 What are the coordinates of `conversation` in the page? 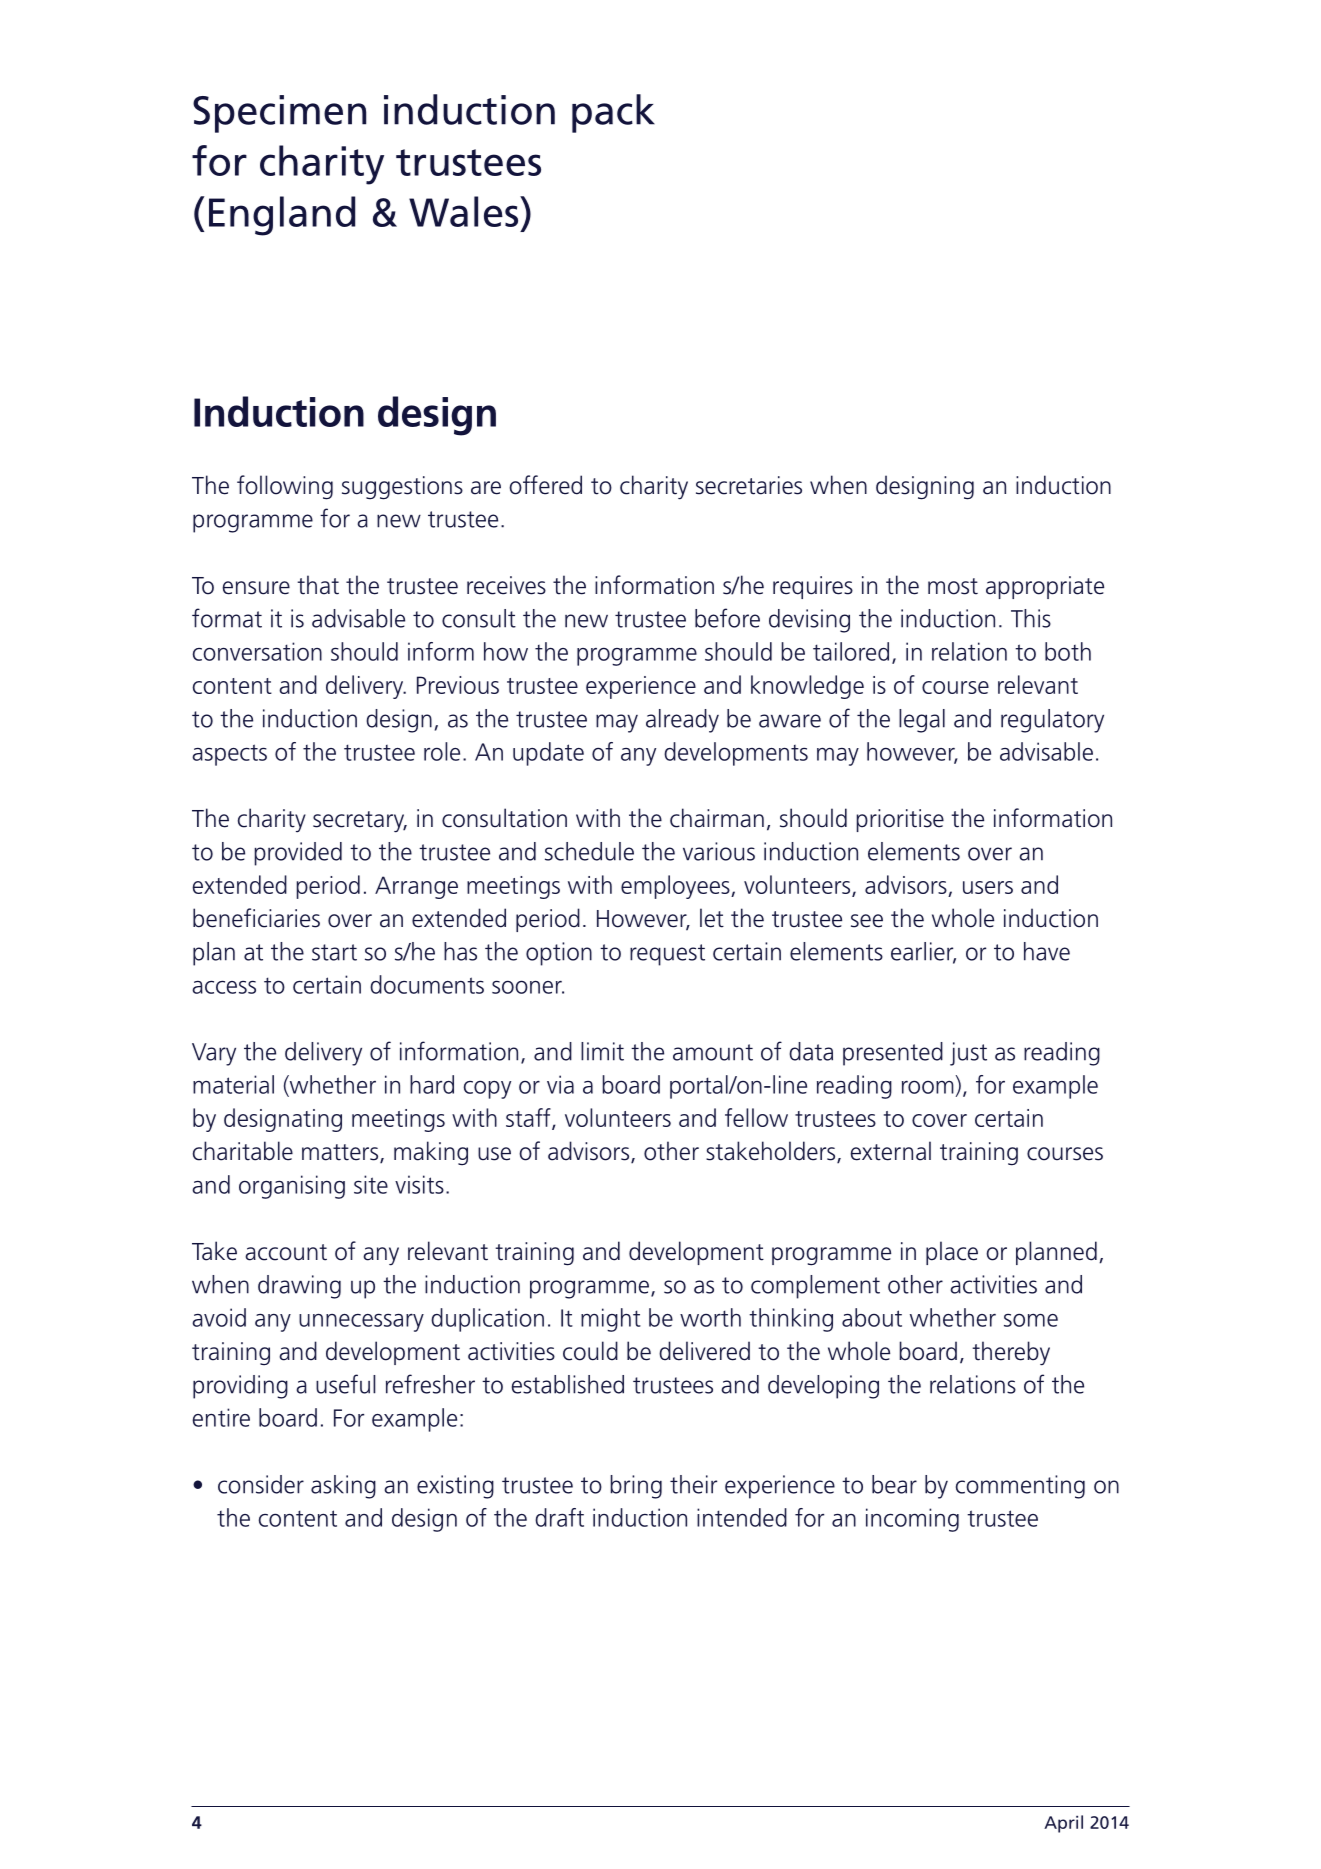 It's located at (257, 651).
